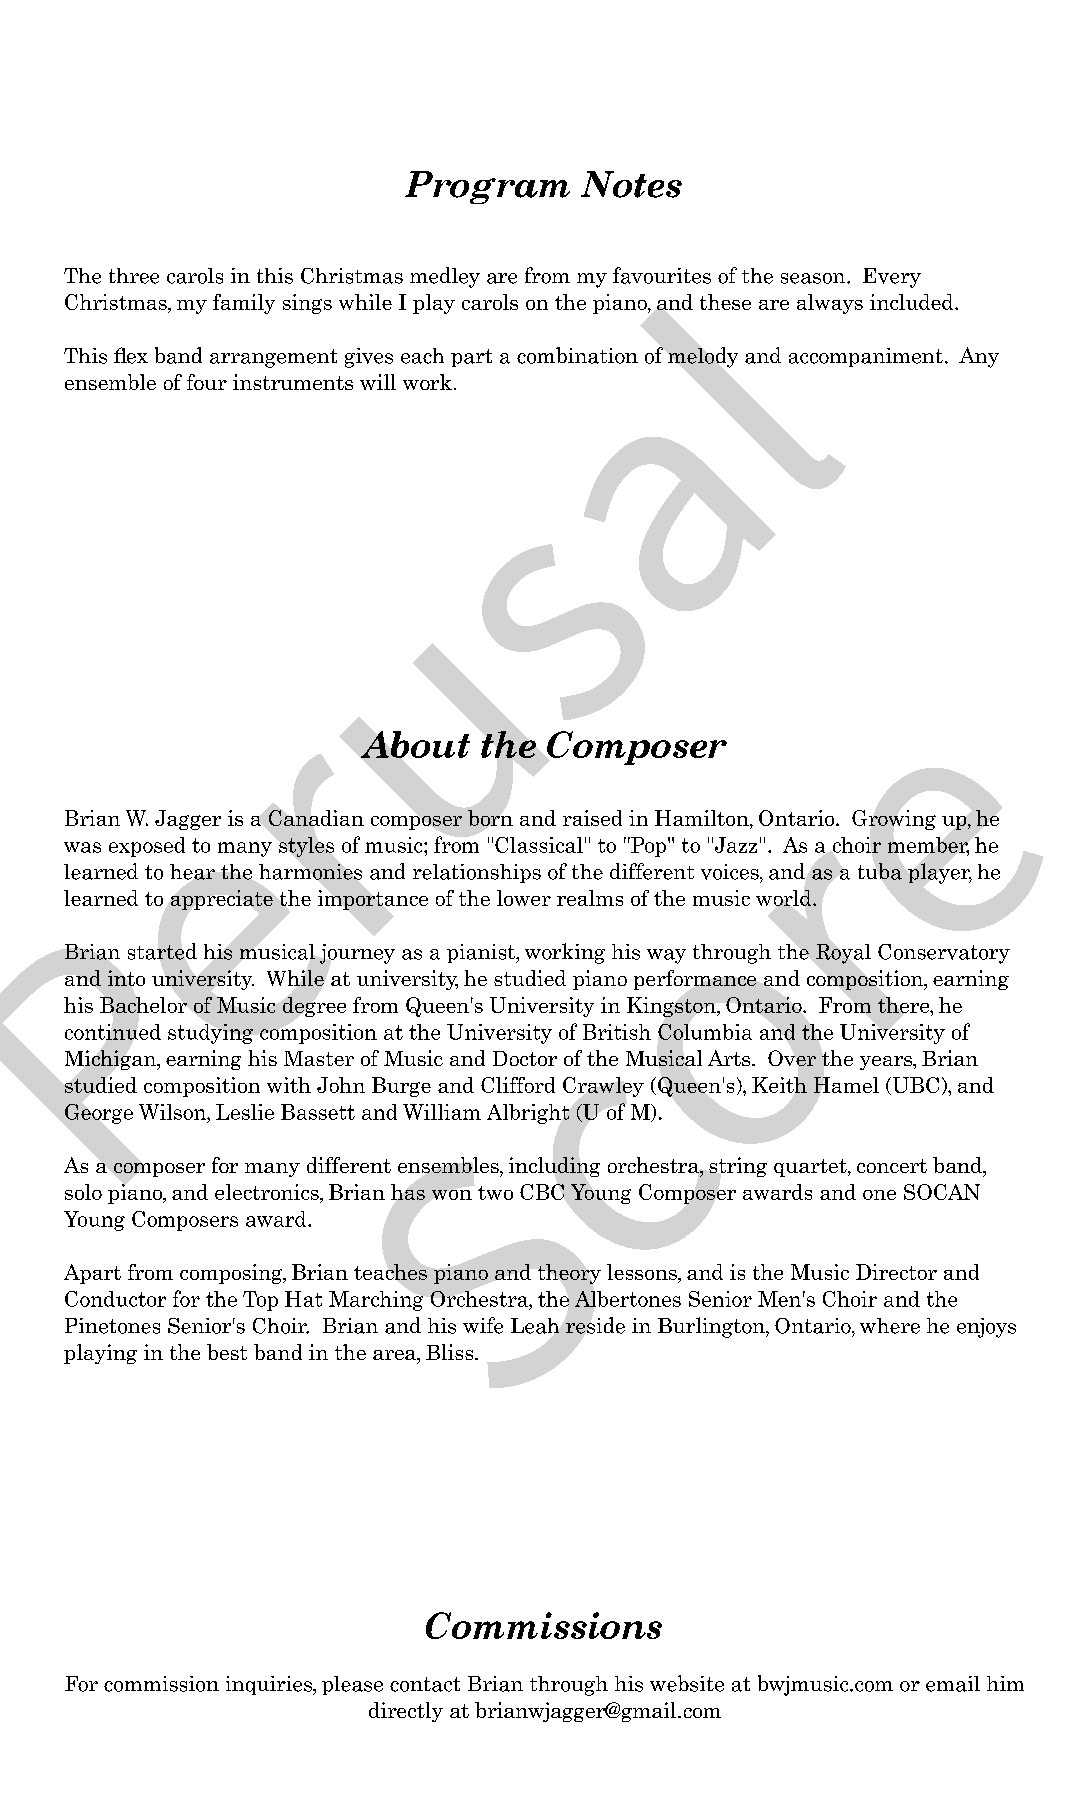 The height and width of the screenshot is (1795, 1090). What do you see at coordinates (892, 278) in the screenshot?
I see `Every` at bounding box center [892, 278].
